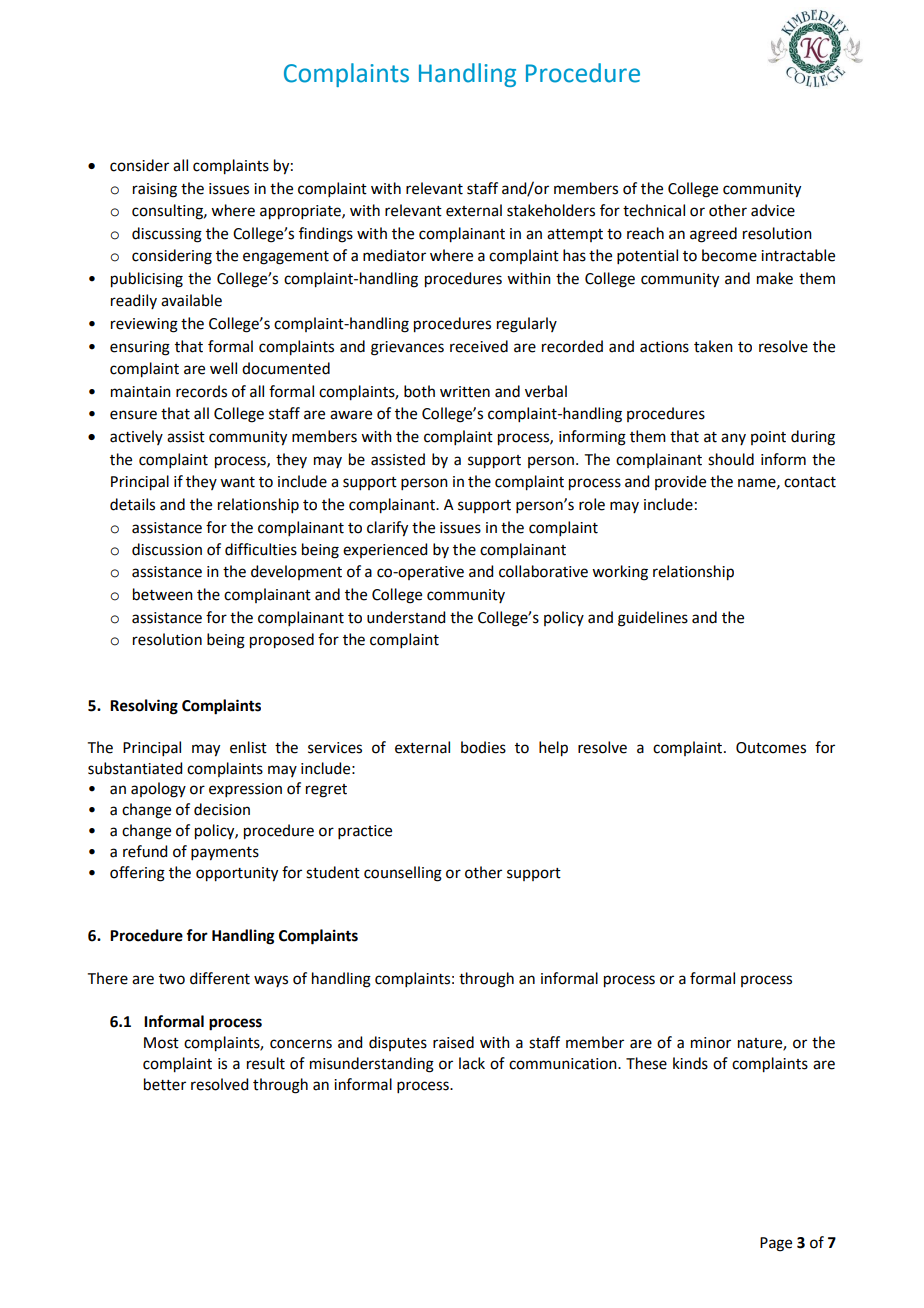 The image size is (924, 1308). Describe the element at coordinates (713, 235) in the screenshot. I see `agreed` at that location.
